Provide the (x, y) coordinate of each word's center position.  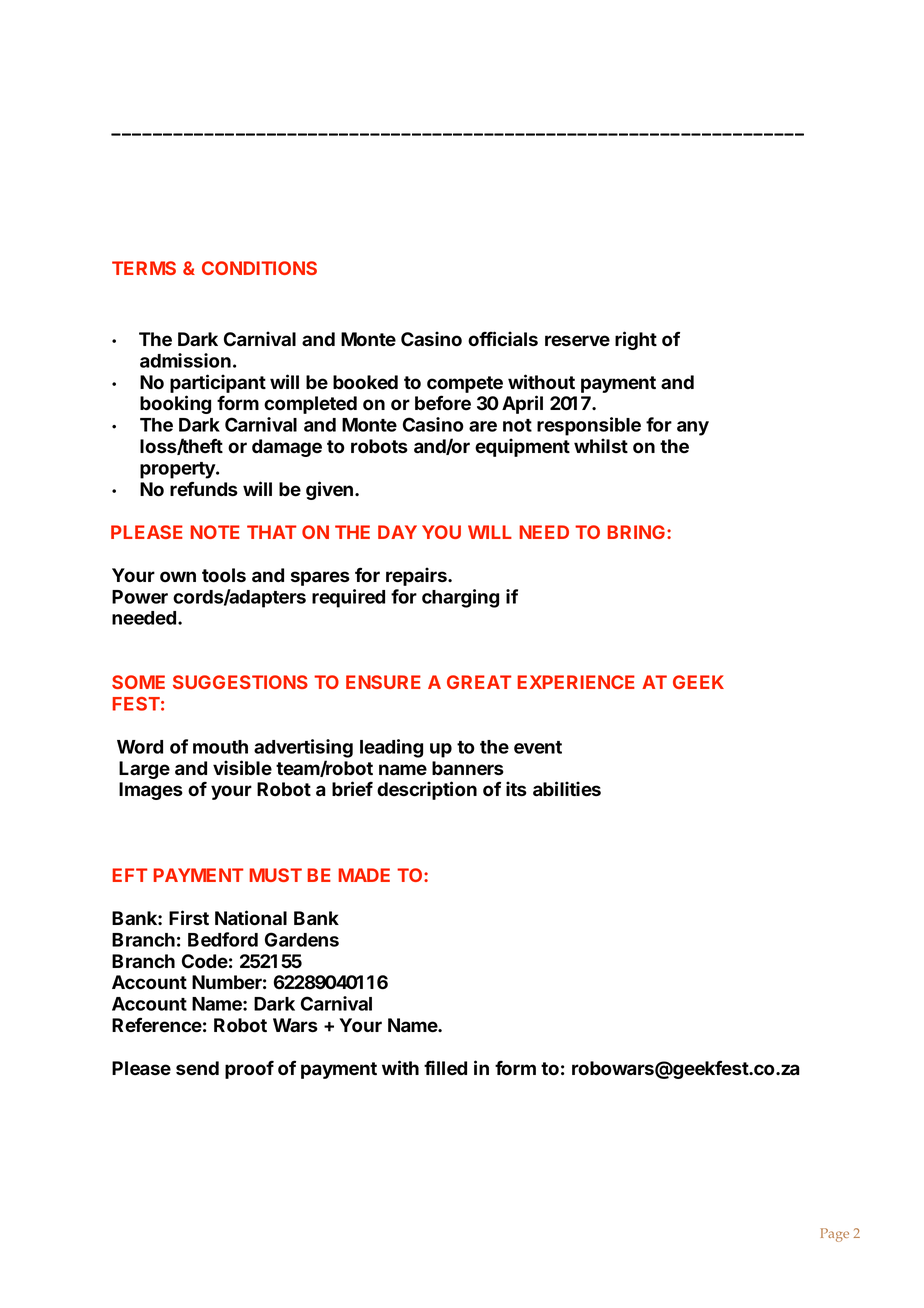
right (636, 340)
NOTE (215, 532)
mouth (220, 747)
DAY (397, 532)
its (516, 789)
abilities (567, 789)
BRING (637, 532)
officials (503, 339)
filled (445, 1068)
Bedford (223, 939)
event (538, 747)
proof (249, 1069)
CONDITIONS (259, 268)
